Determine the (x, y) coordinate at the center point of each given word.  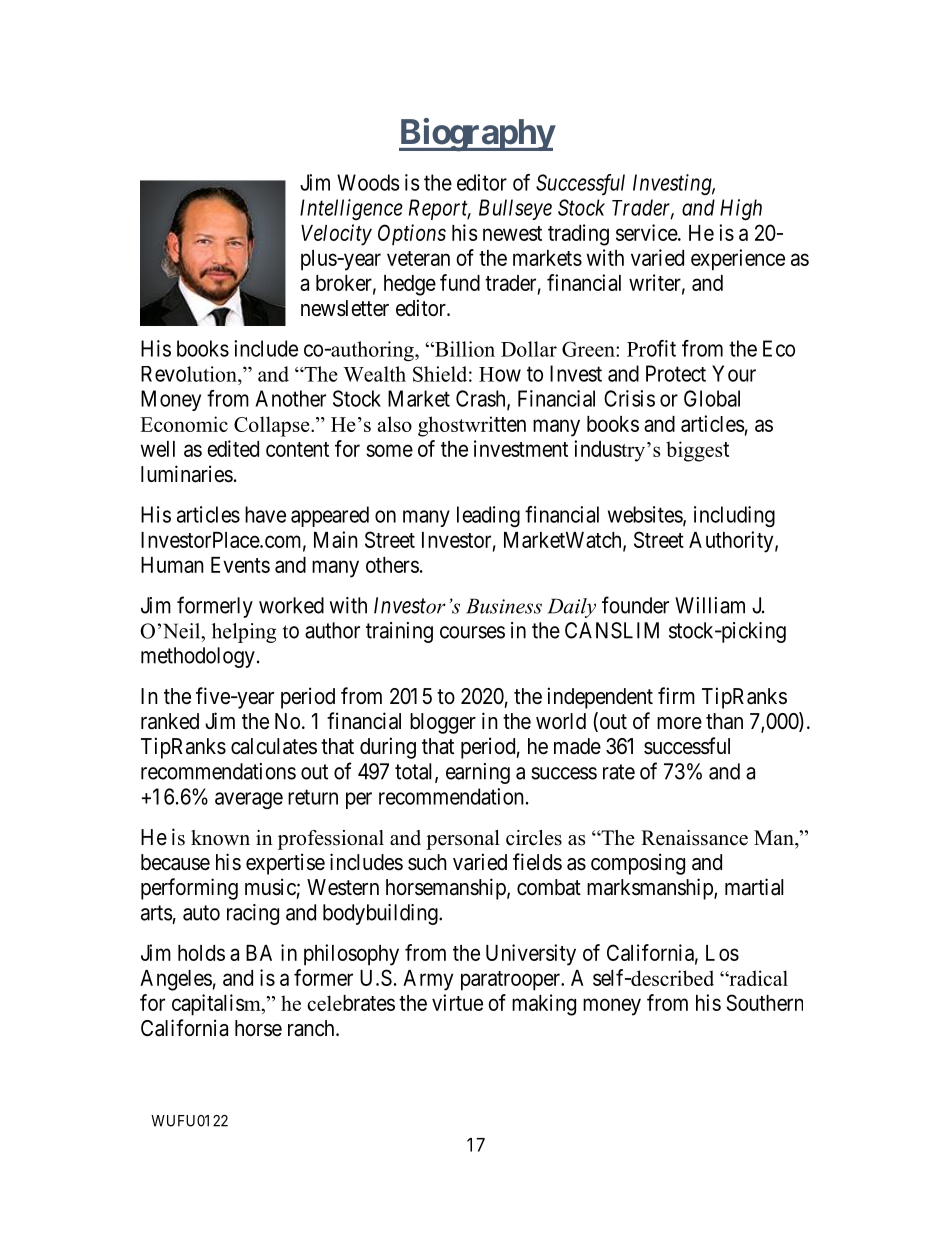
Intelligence (351, 209)
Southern (765, 1002)
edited (233, 448)
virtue (457, 1002)
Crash (482, 399)
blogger (443, 723)
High (741, 209)
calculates (274, 746)
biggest (697, 451)
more (679, 723)
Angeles (176, 980)
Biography (477, 135)
